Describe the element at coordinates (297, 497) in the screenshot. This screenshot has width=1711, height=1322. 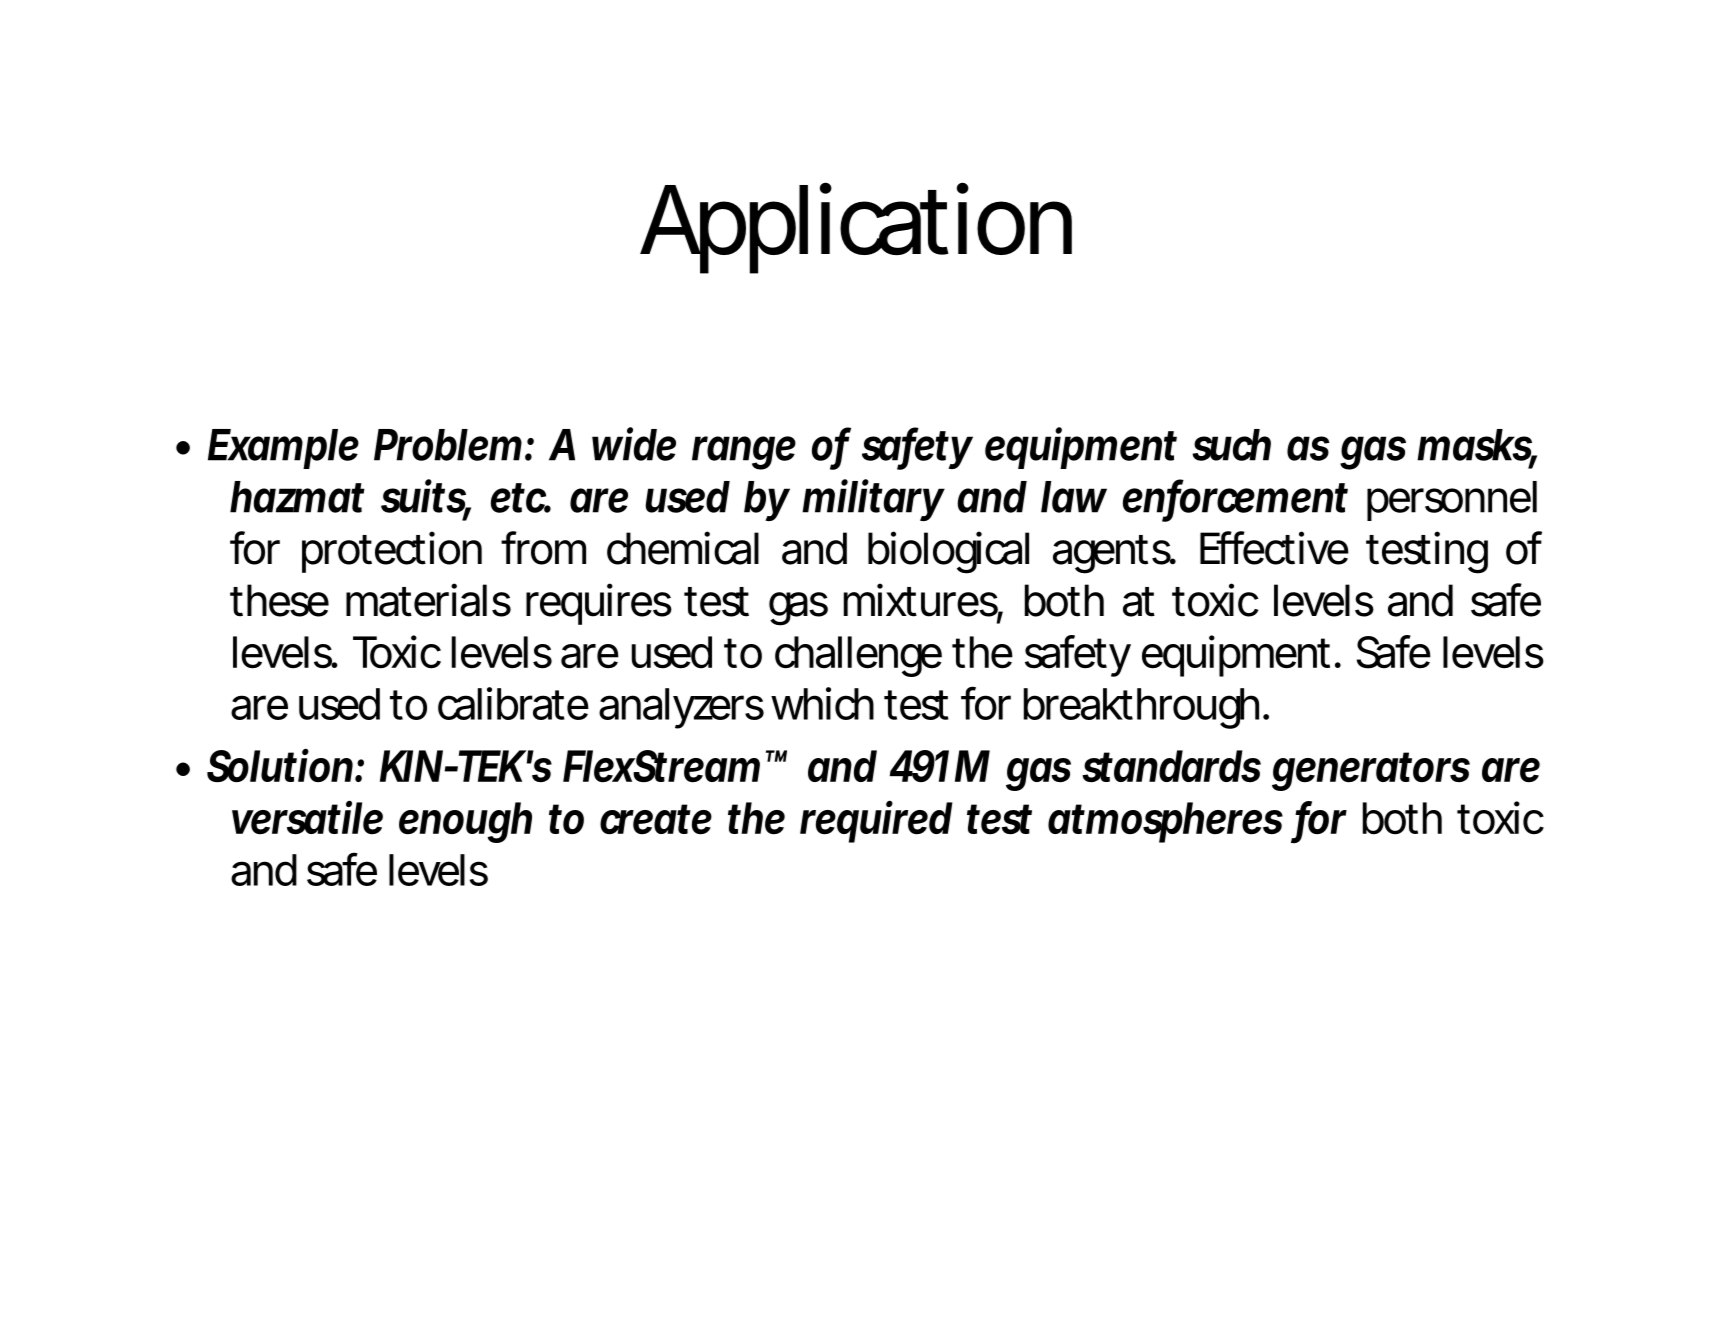
I see `hazmat` at that location.
